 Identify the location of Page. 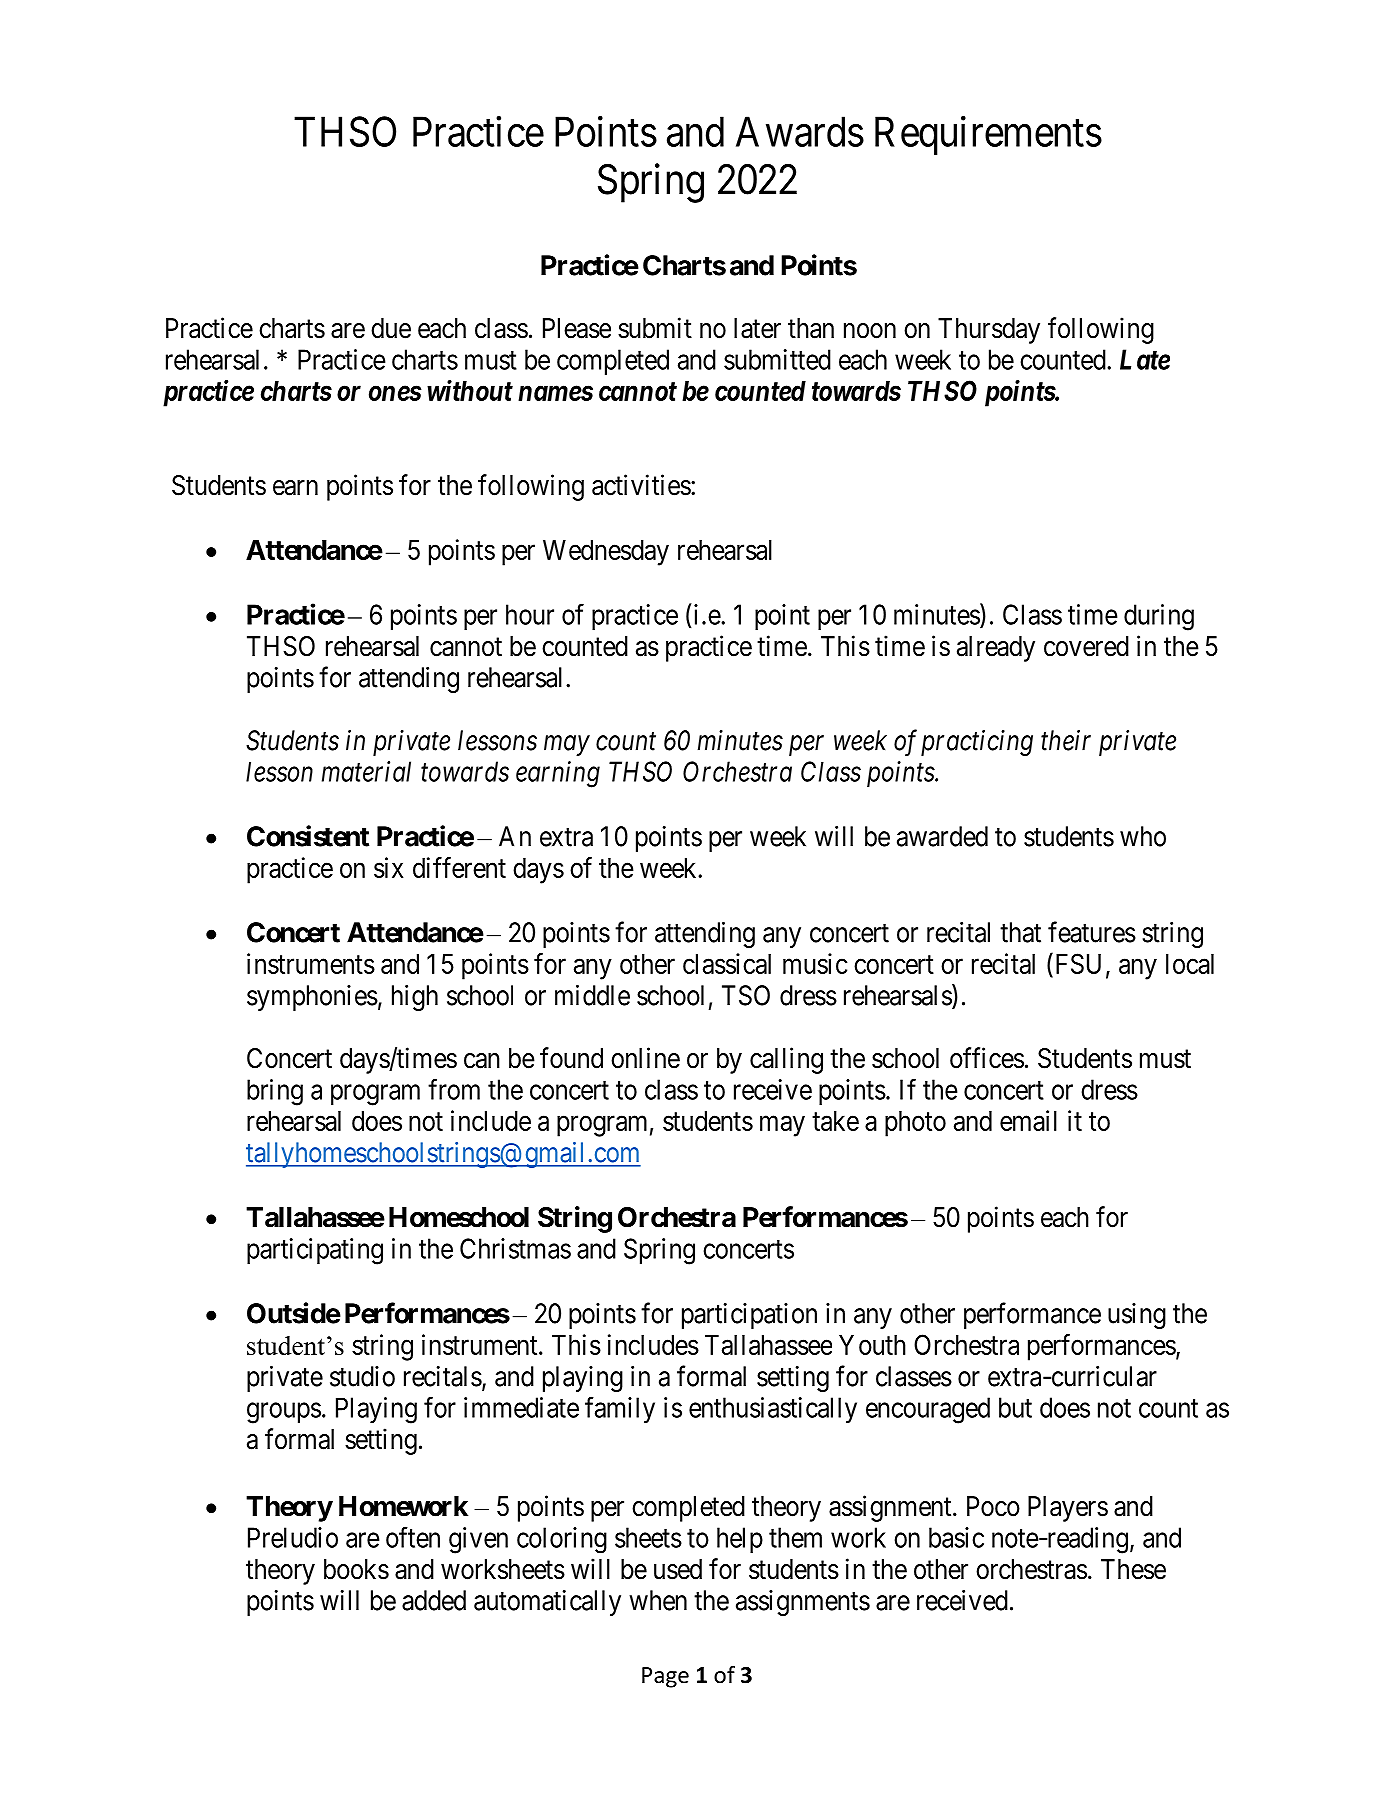
(665, 1677).
